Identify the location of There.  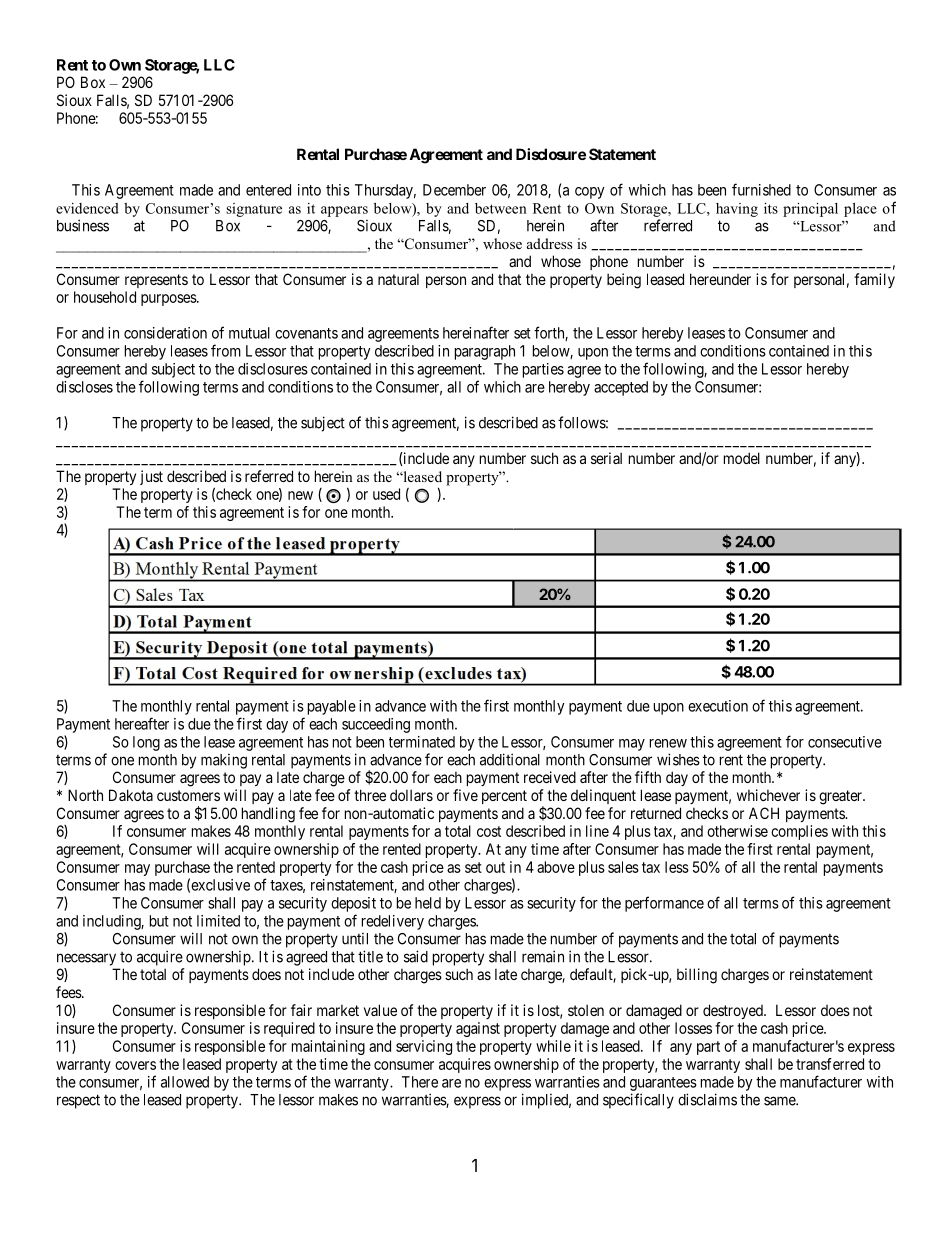
(420, 1082).
